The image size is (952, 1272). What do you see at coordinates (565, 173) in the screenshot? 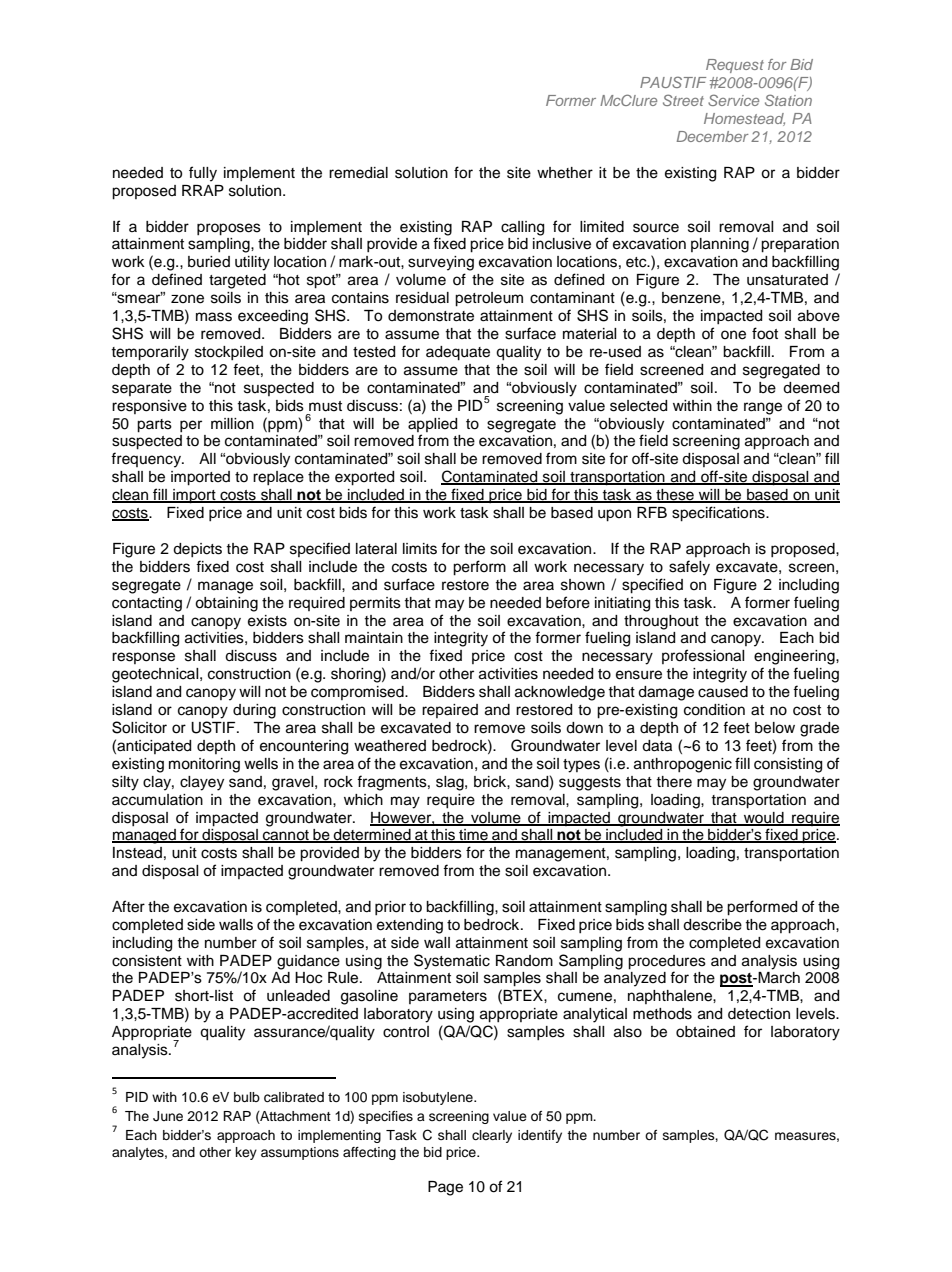
I see `whether` at bounding box center [565, 173].
